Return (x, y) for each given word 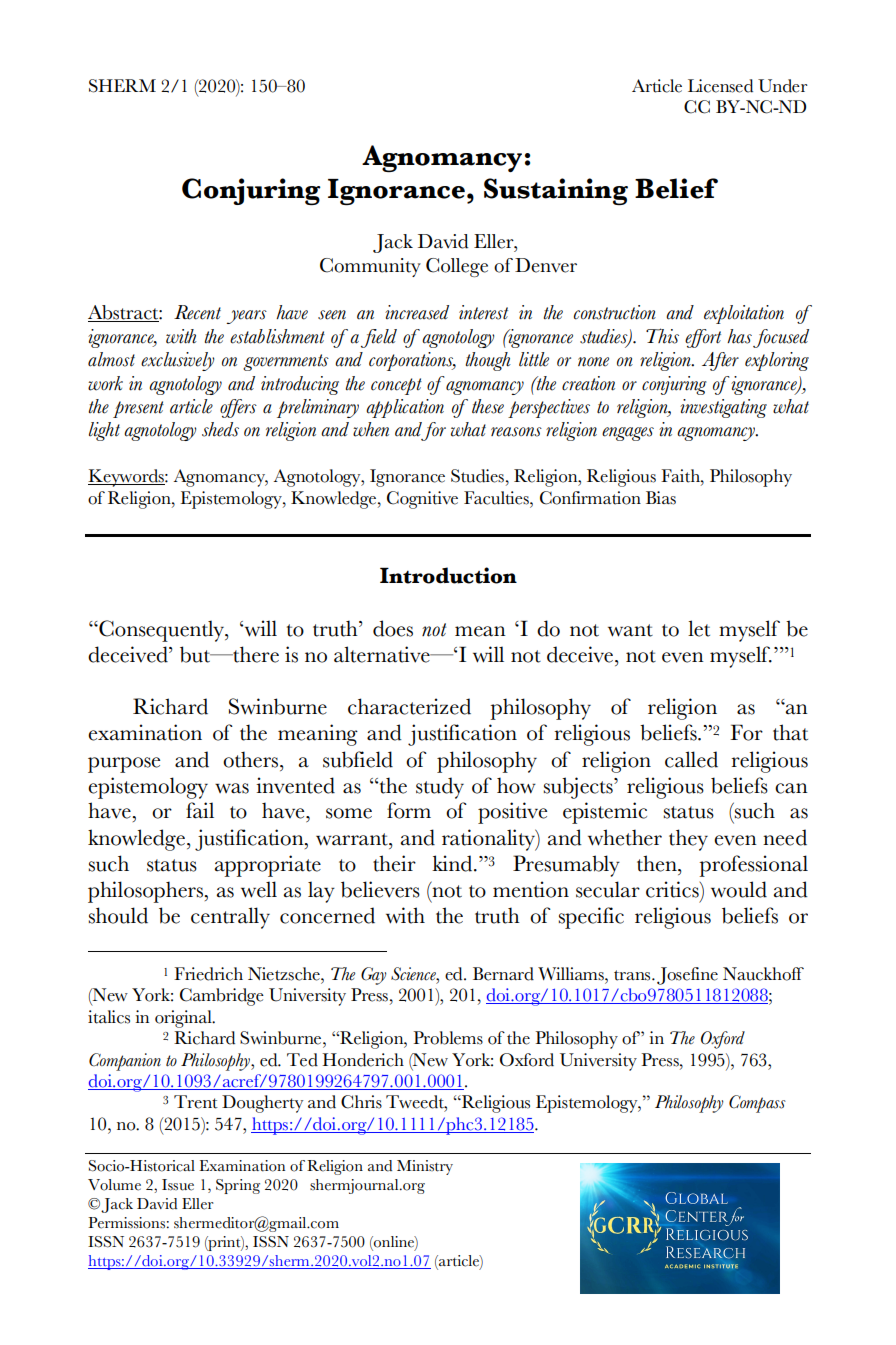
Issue (178, 1185)
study (440, 788)
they (688, 840)
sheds (220, 429)
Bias (661, 498)
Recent (197, 312)
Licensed (720, 86)
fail (200, 810)
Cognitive (422, 500)
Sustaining (556, 191)
